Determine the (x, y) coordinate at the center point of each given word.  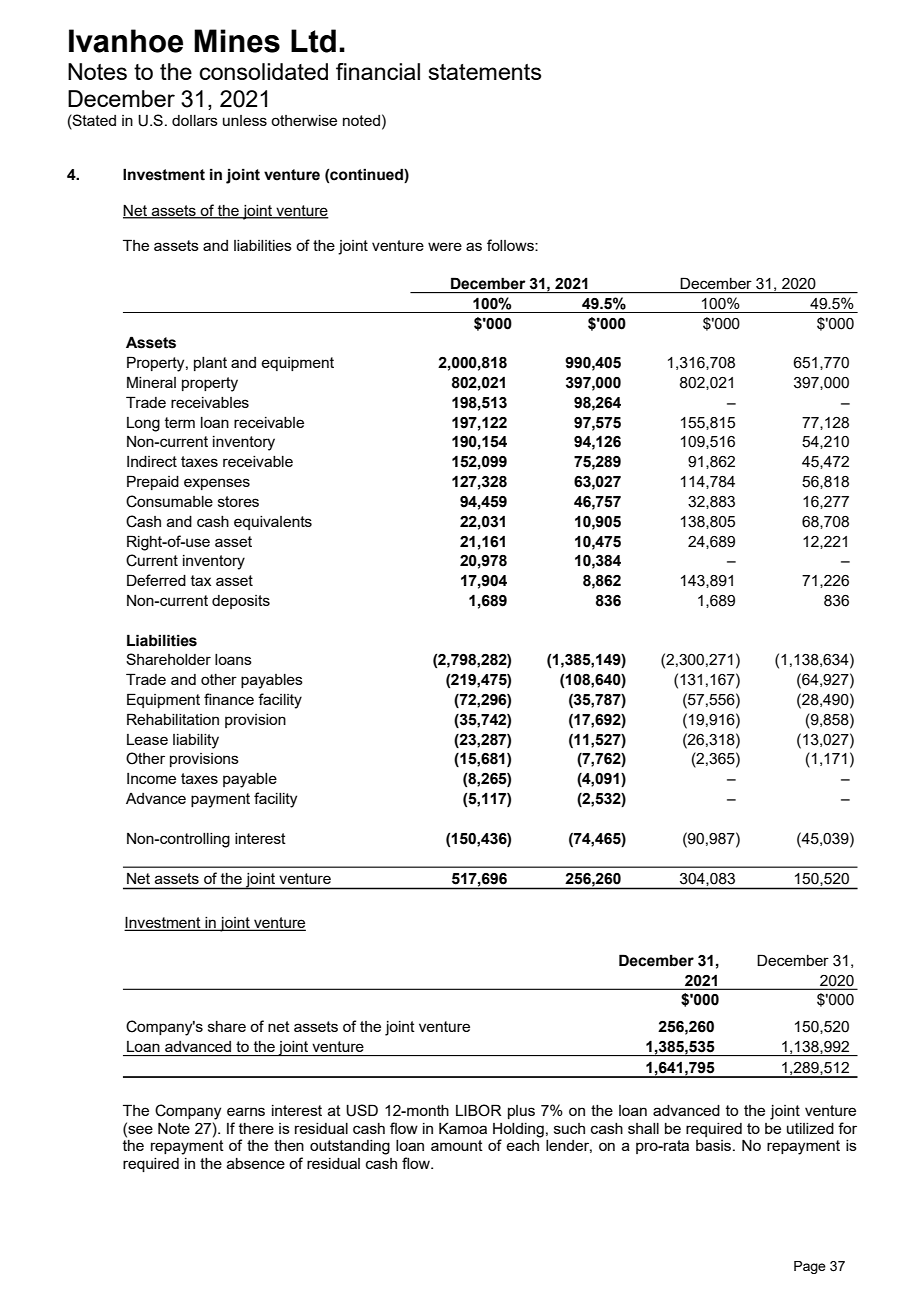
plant (210, 364)
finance (229, 699)
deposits (241, 602)
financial (378, 71)
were (445, 246)
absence (256, 1163)
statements (484, 72)
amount (457, 1145)
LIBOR (478, 1110)
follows (511, 245)
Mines (237, 41)
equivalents (273, 523)
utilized (810, 1128)
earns (246, 1111)
